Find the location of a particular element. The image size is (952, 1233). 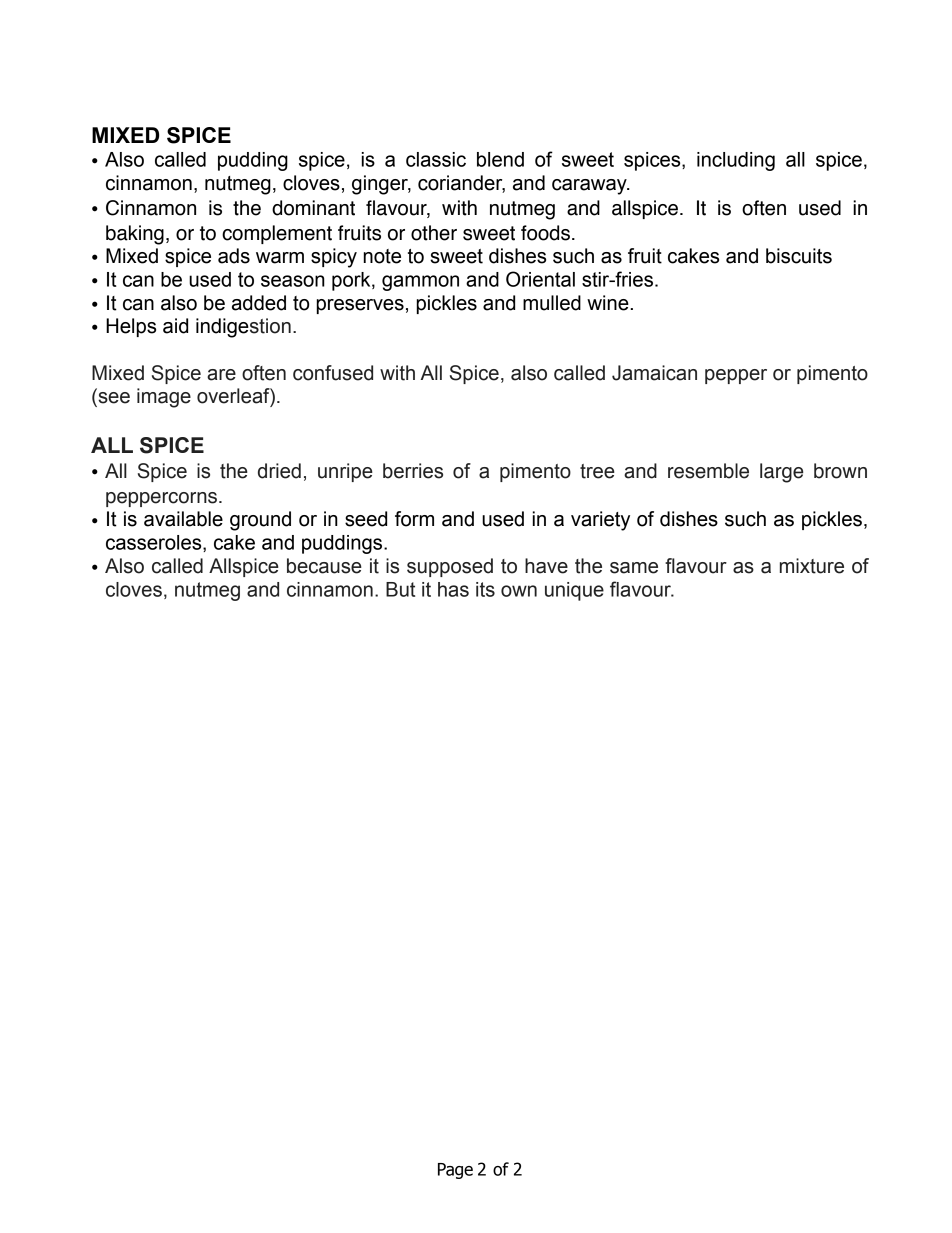

has is located at coordinates (453, 589).
